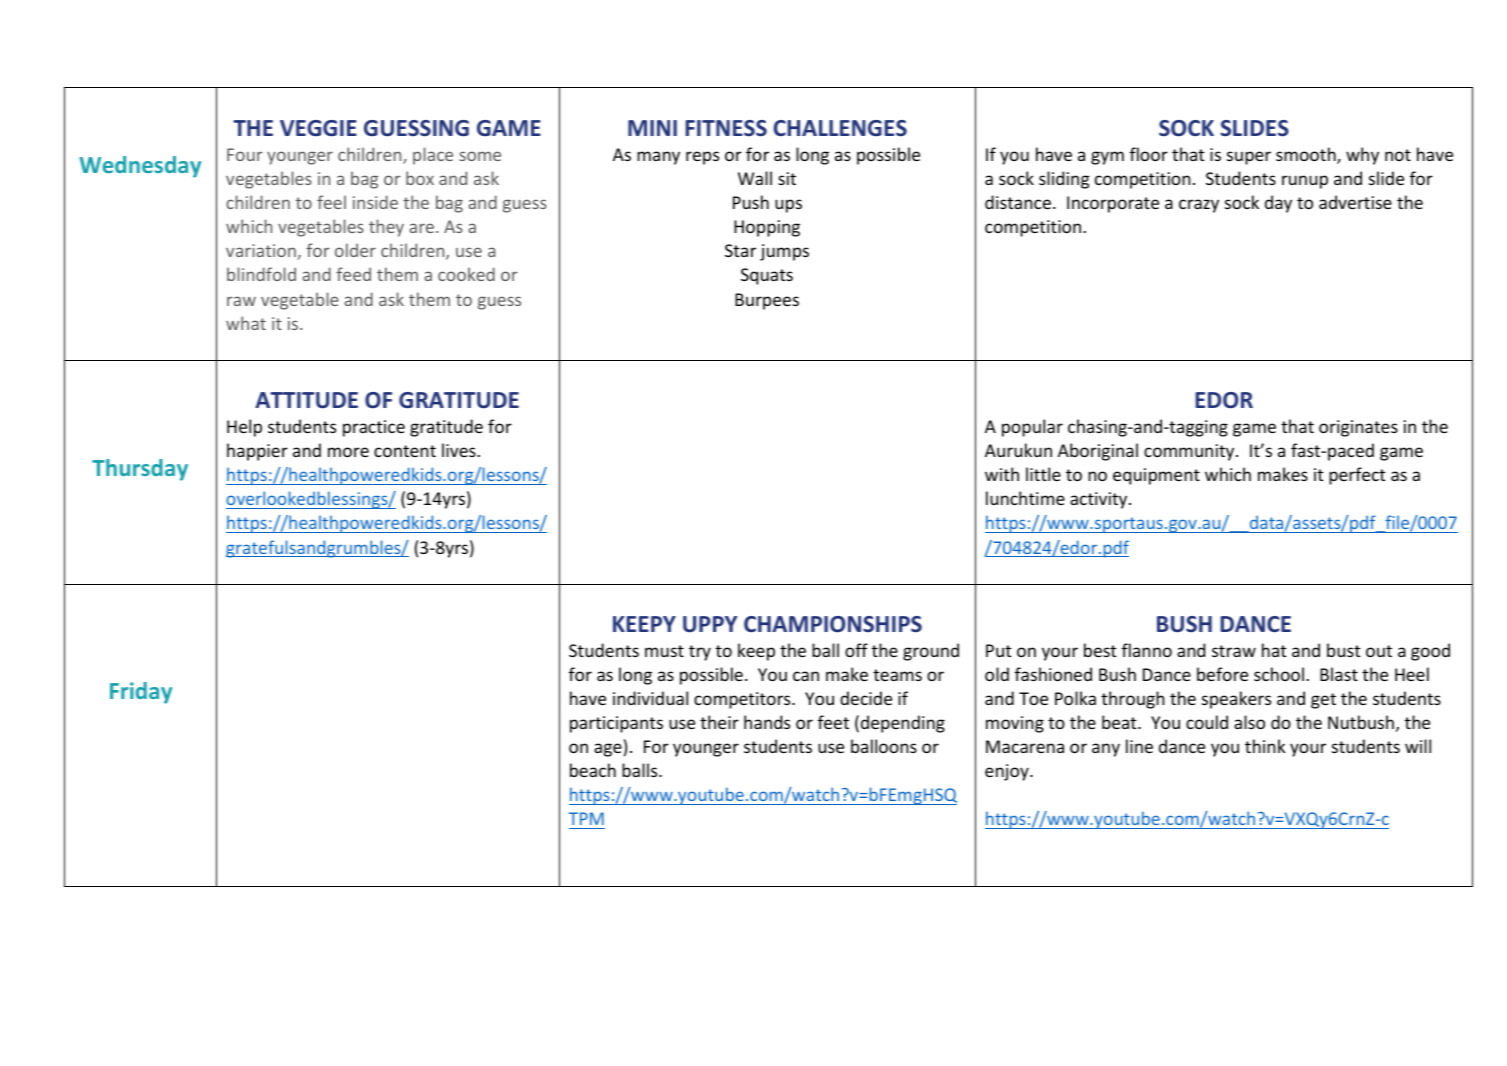 Image resolution: width=1507 pixels, height=1066 pixels. I want to click on reps, so click(702, 158).
